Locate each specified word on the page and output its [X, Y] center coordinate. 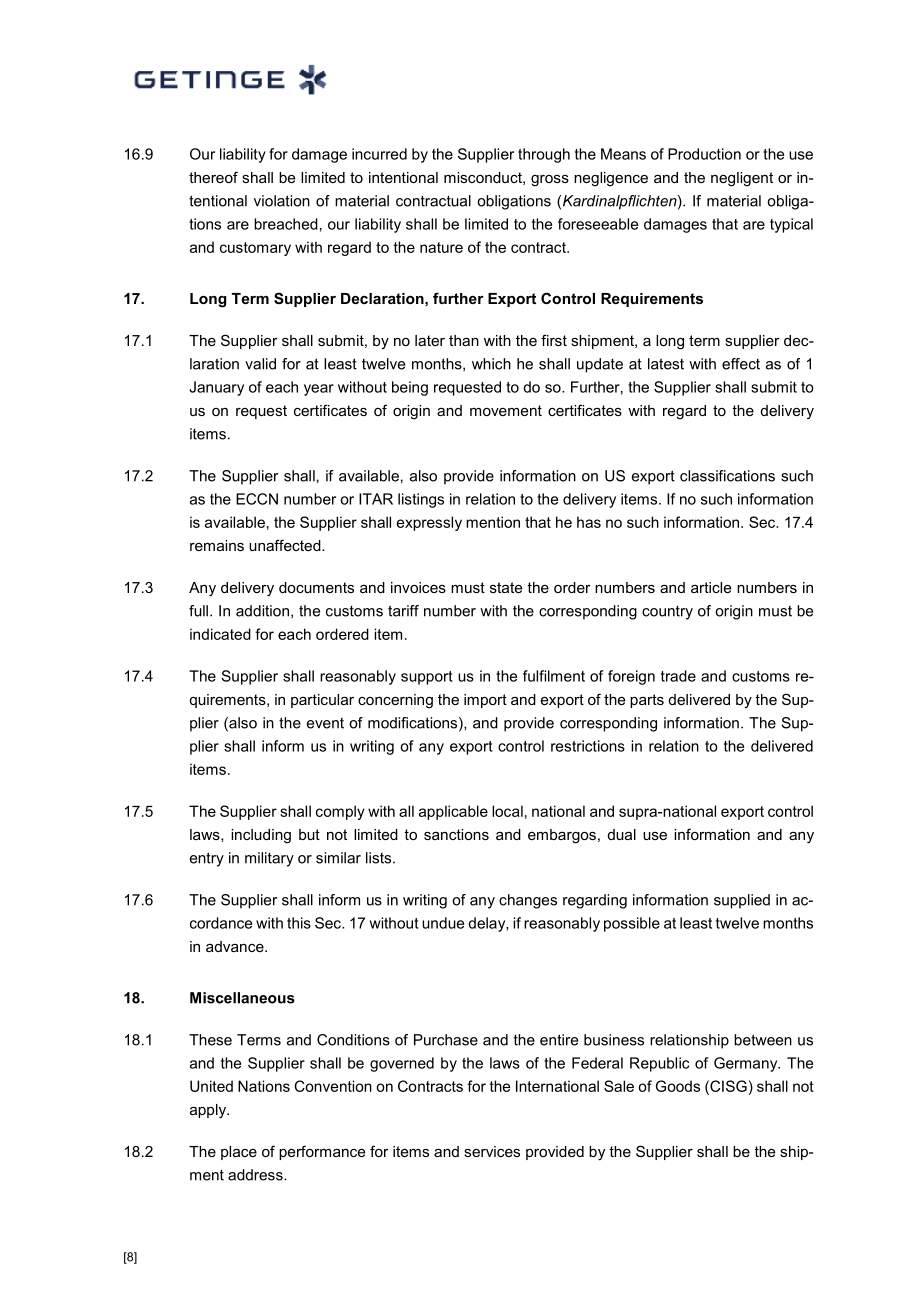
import [485, 701]
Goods [678, 1086]
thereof [213, 177]
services [492, 1151]
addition [262, 611]
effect [741, 364]
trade [678, 676]
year [319, 390]
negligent [742, 179]
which [491, 364]
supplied [742, 901]
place [239, 1153]
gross [550, 181]
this [299, 923]
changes [528, 901]
